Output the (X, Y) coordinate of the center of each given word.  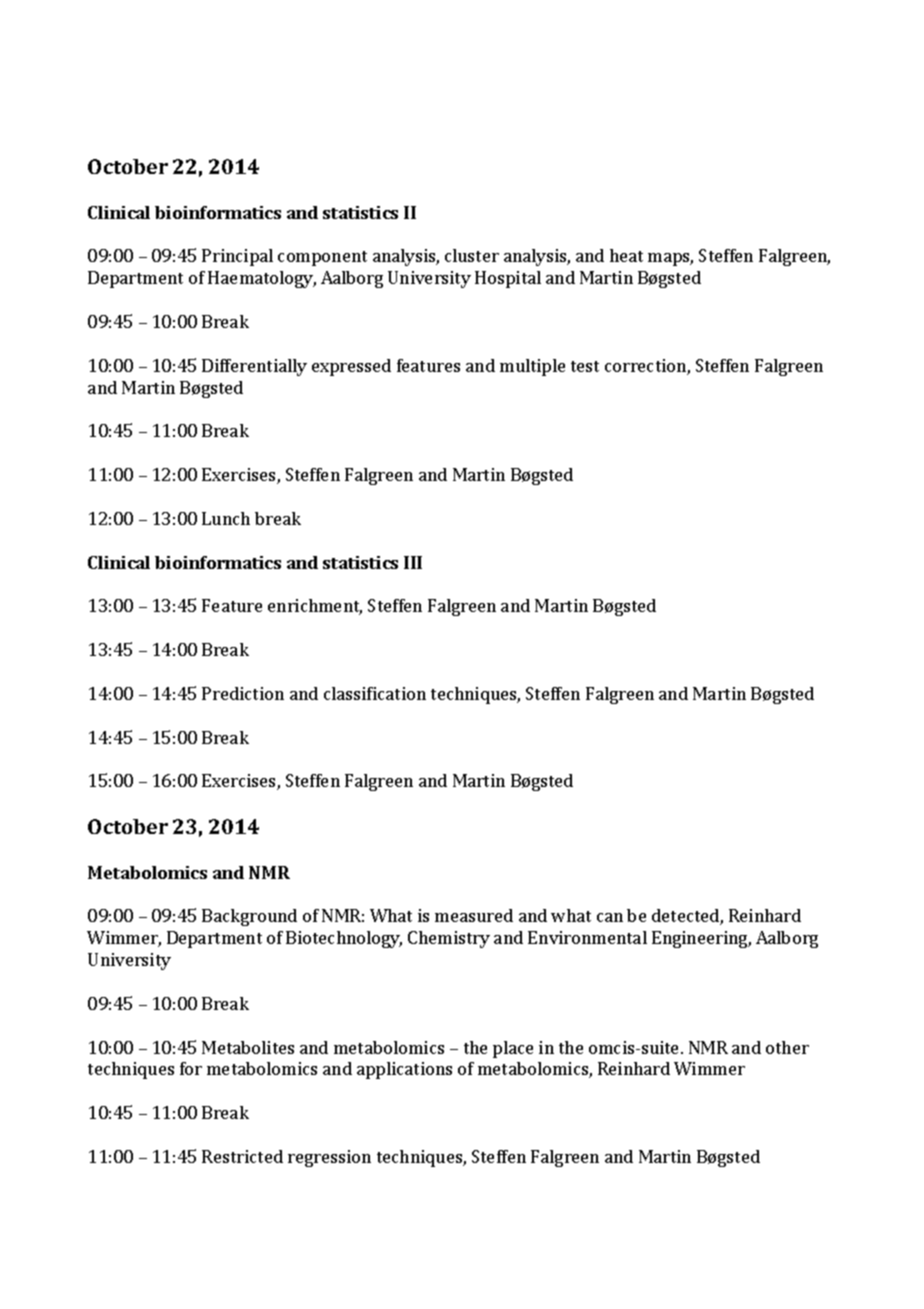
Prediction (243, 693)
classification (375, 693)
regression (329, 1158)
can (610, 917)
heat (626, 255)
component (322, 258)
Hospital (508, 279)
